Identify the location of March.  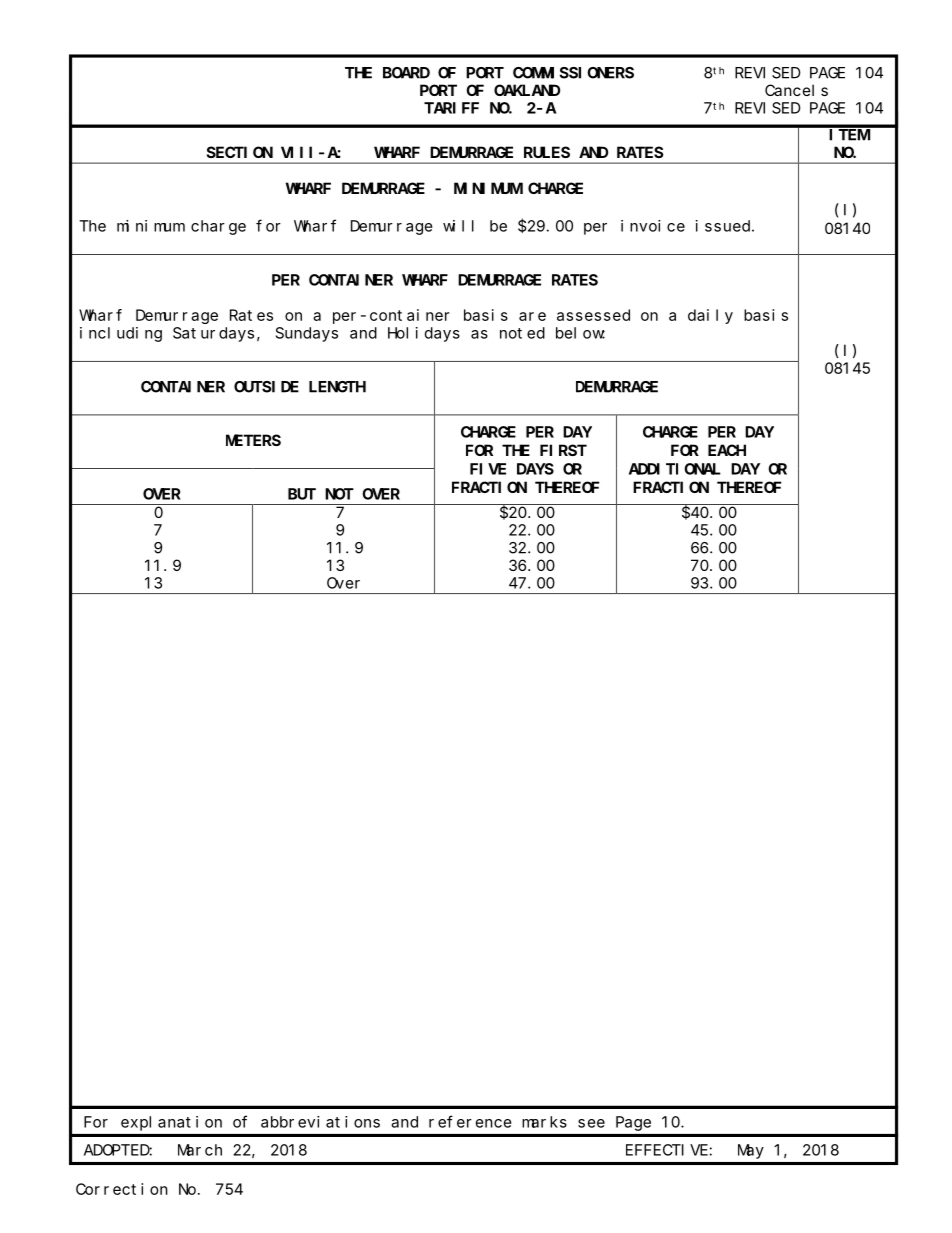
(200, 1150).
